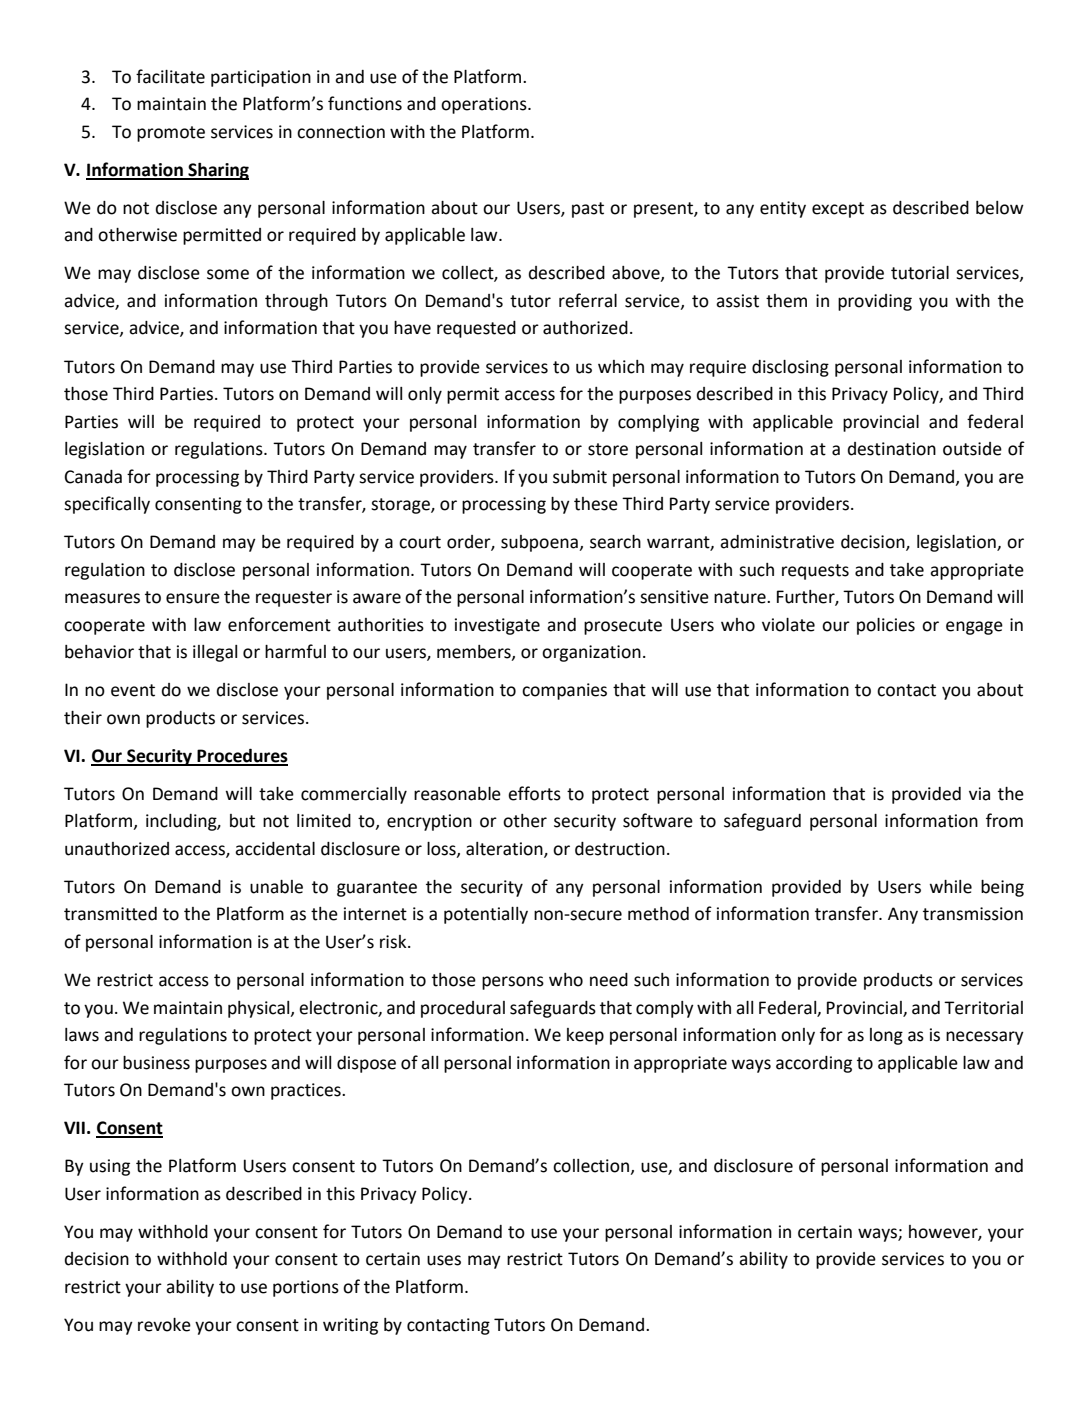  Describe the element at coordinates (585, 1036) in the image. I see `keep` at that location.
